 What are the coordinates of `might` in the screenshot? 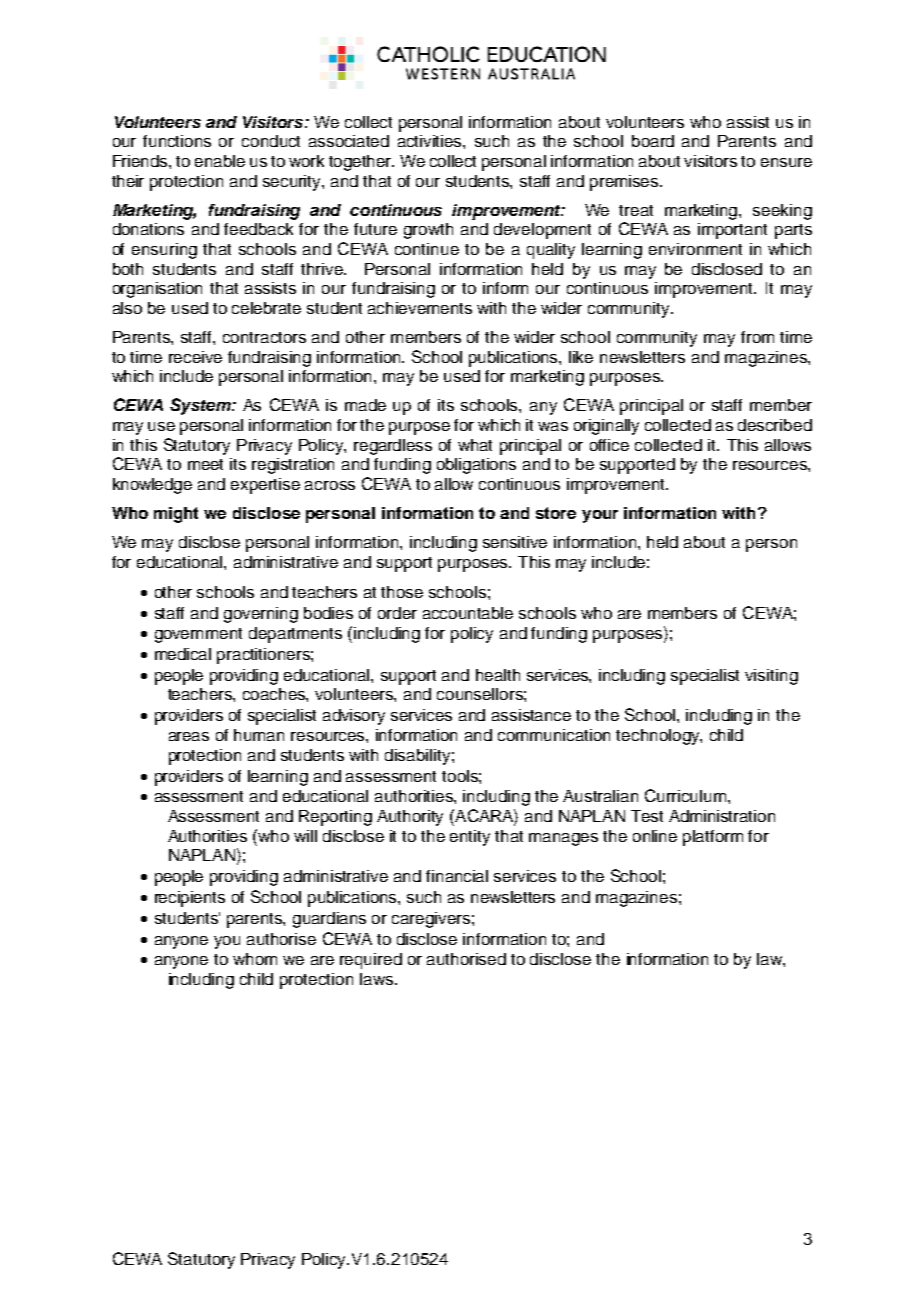 It's located at (176, 515).
